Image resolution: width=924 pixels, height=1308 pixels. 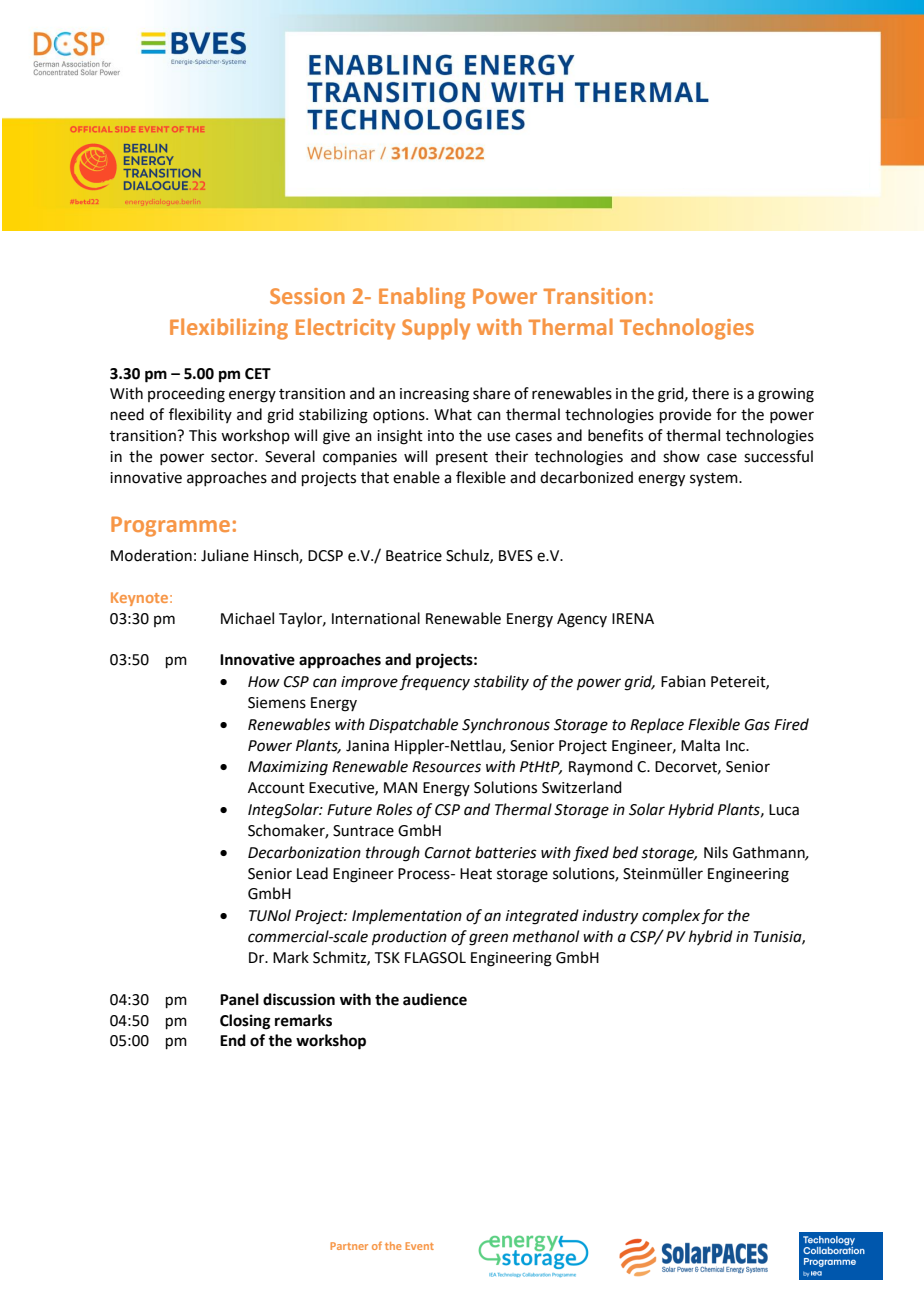 I want to click on Supply, so click(x=436, y=329).
